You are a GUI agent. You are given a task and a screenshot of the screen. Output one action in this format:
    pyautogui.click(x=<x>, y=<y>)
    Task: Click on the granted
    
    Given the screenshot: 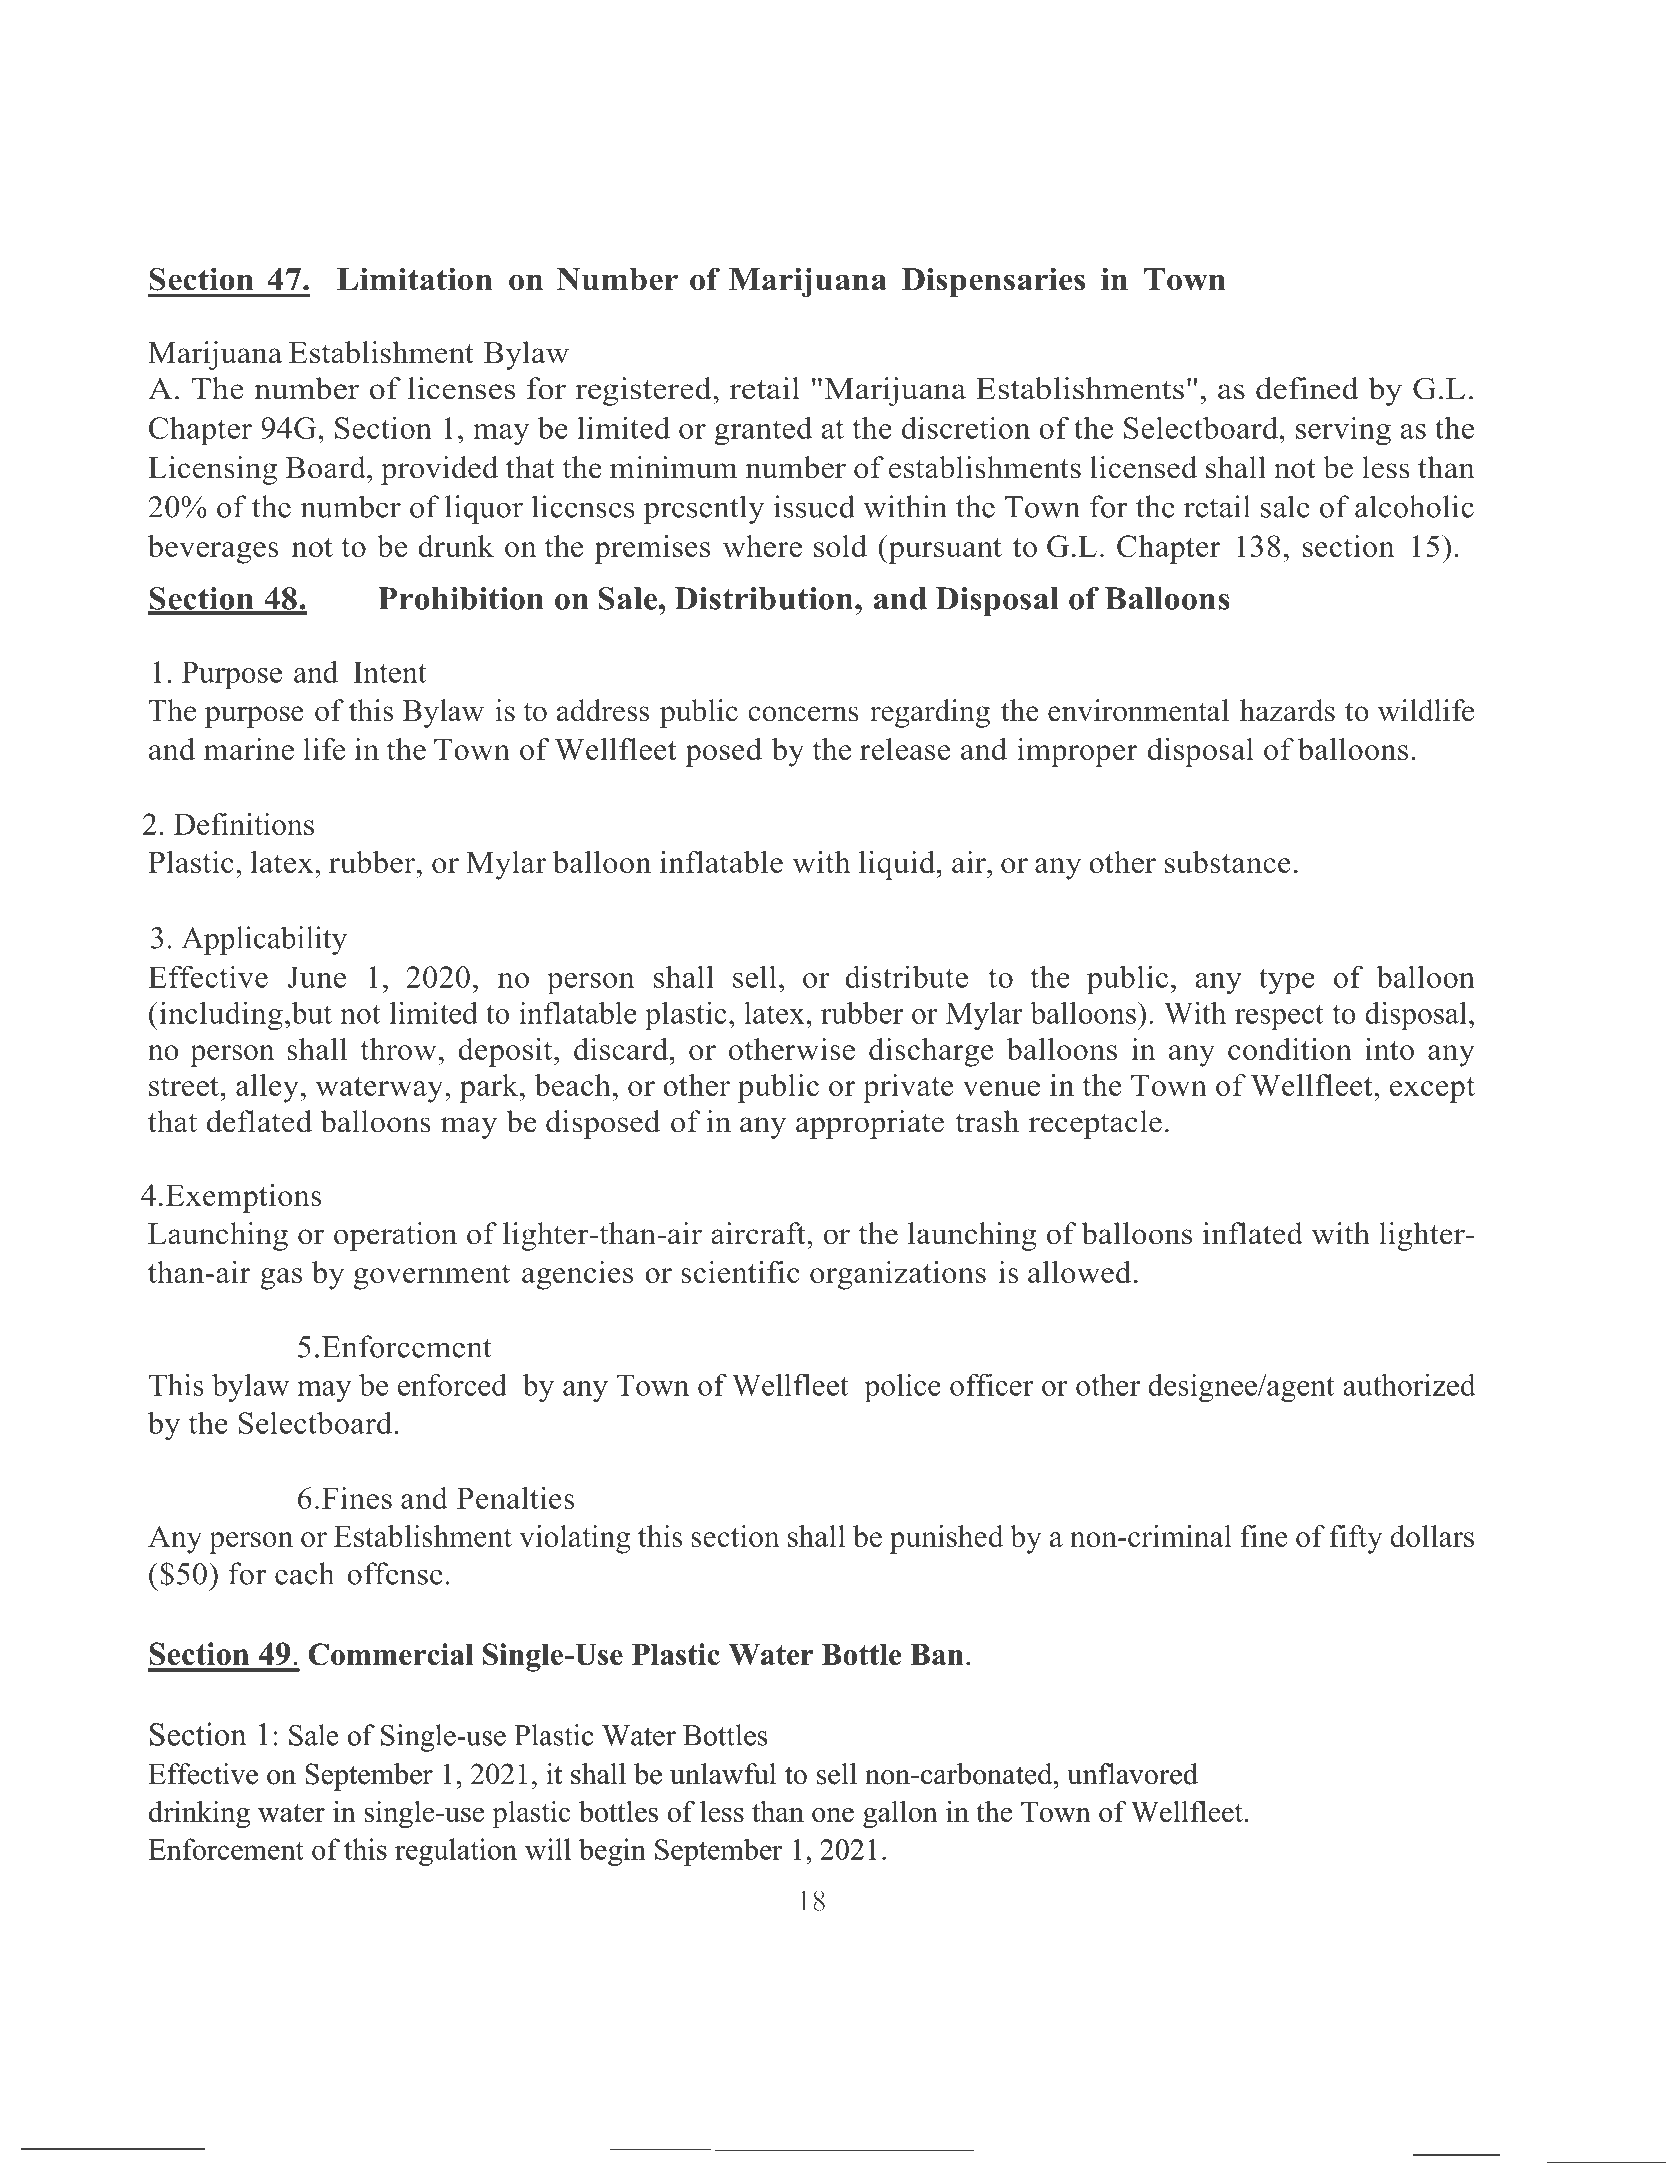 What is the action you would take?
    pyautogui.click(x=763, y=431)
